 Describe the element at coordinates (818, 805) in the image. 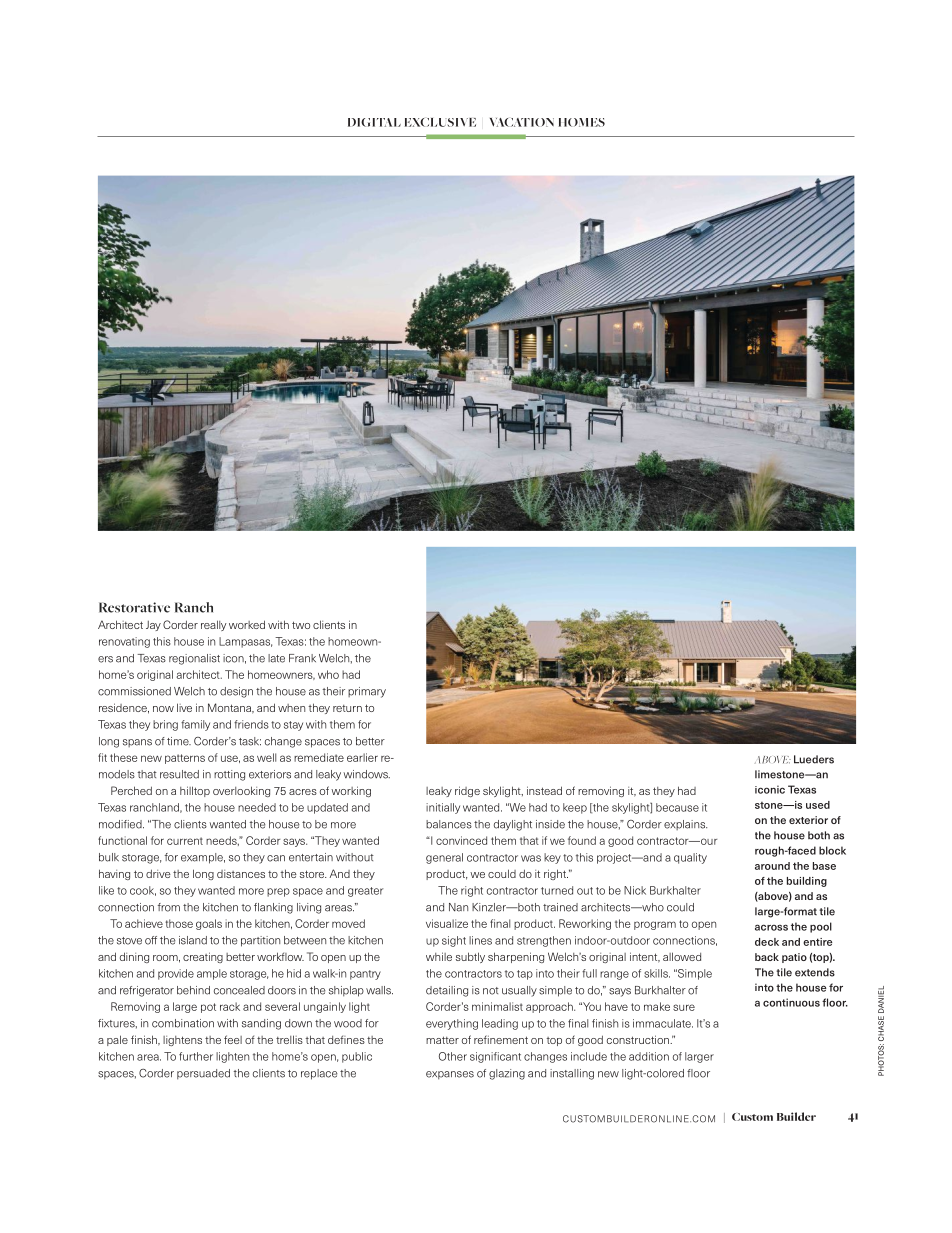

I see `used` at that location.
